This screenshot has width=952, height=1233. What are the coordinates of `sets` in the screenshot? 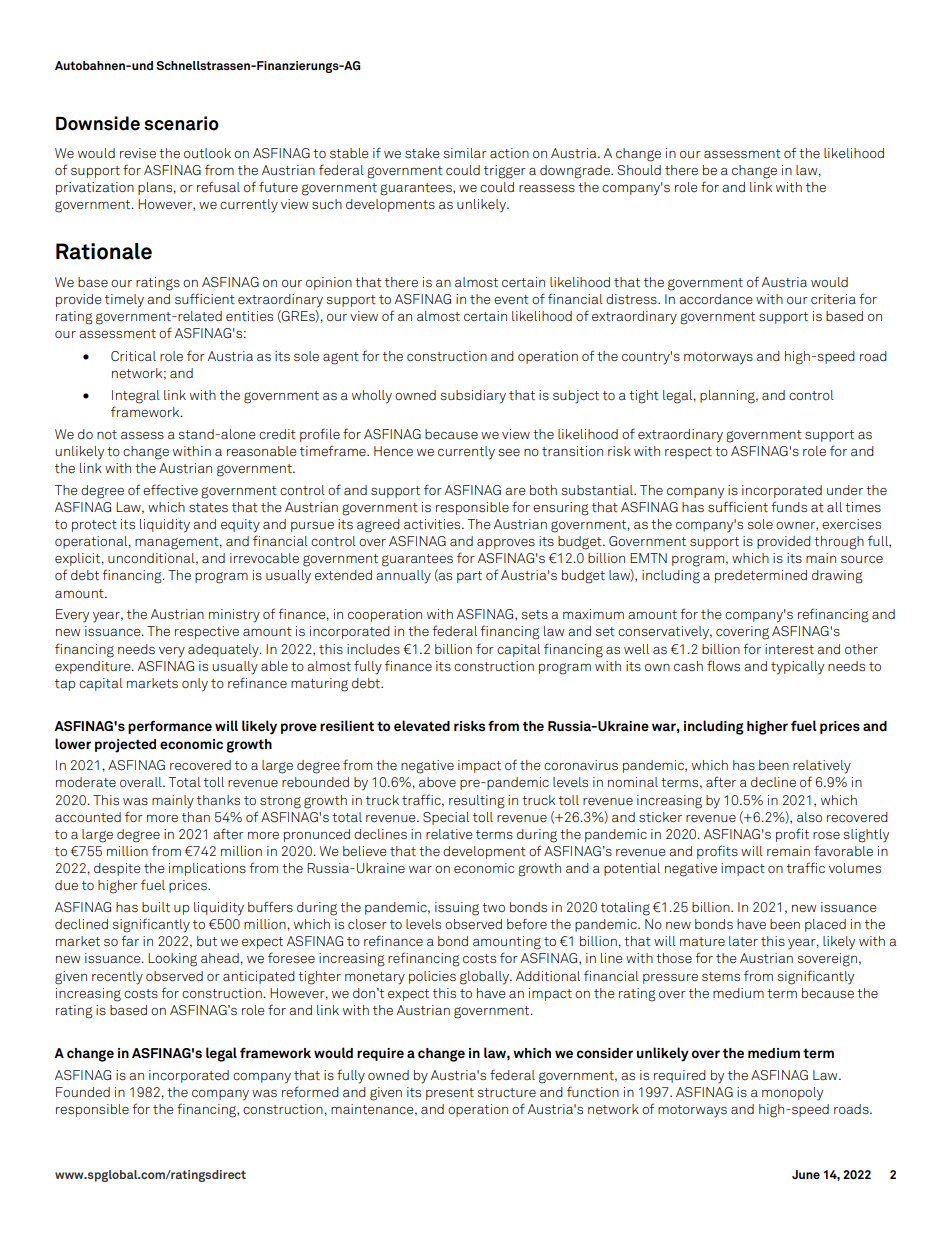 It's located at (534, 614).
